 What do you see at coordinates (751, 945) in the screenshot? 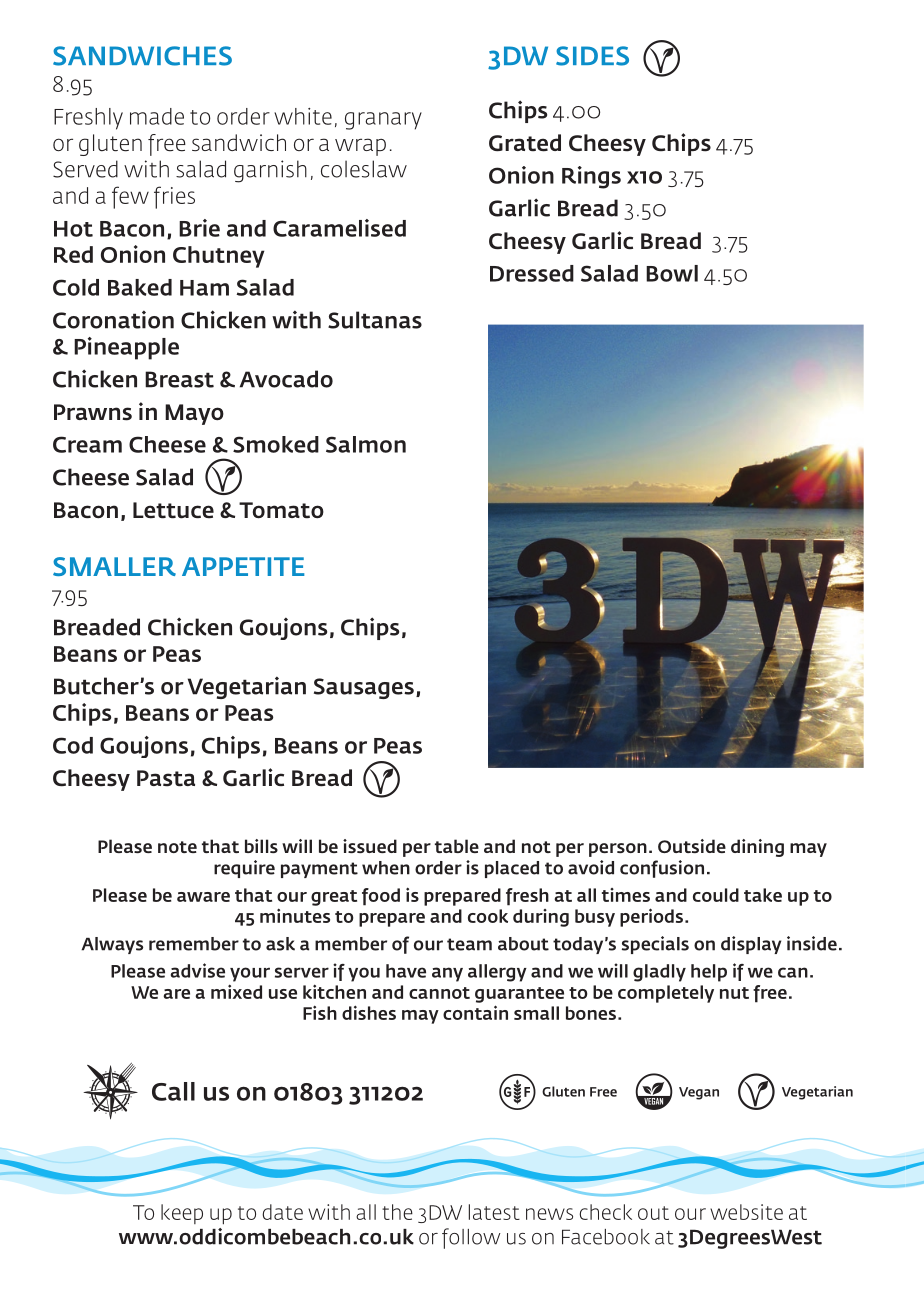
I see `display` at bounding box center [751, 945].
